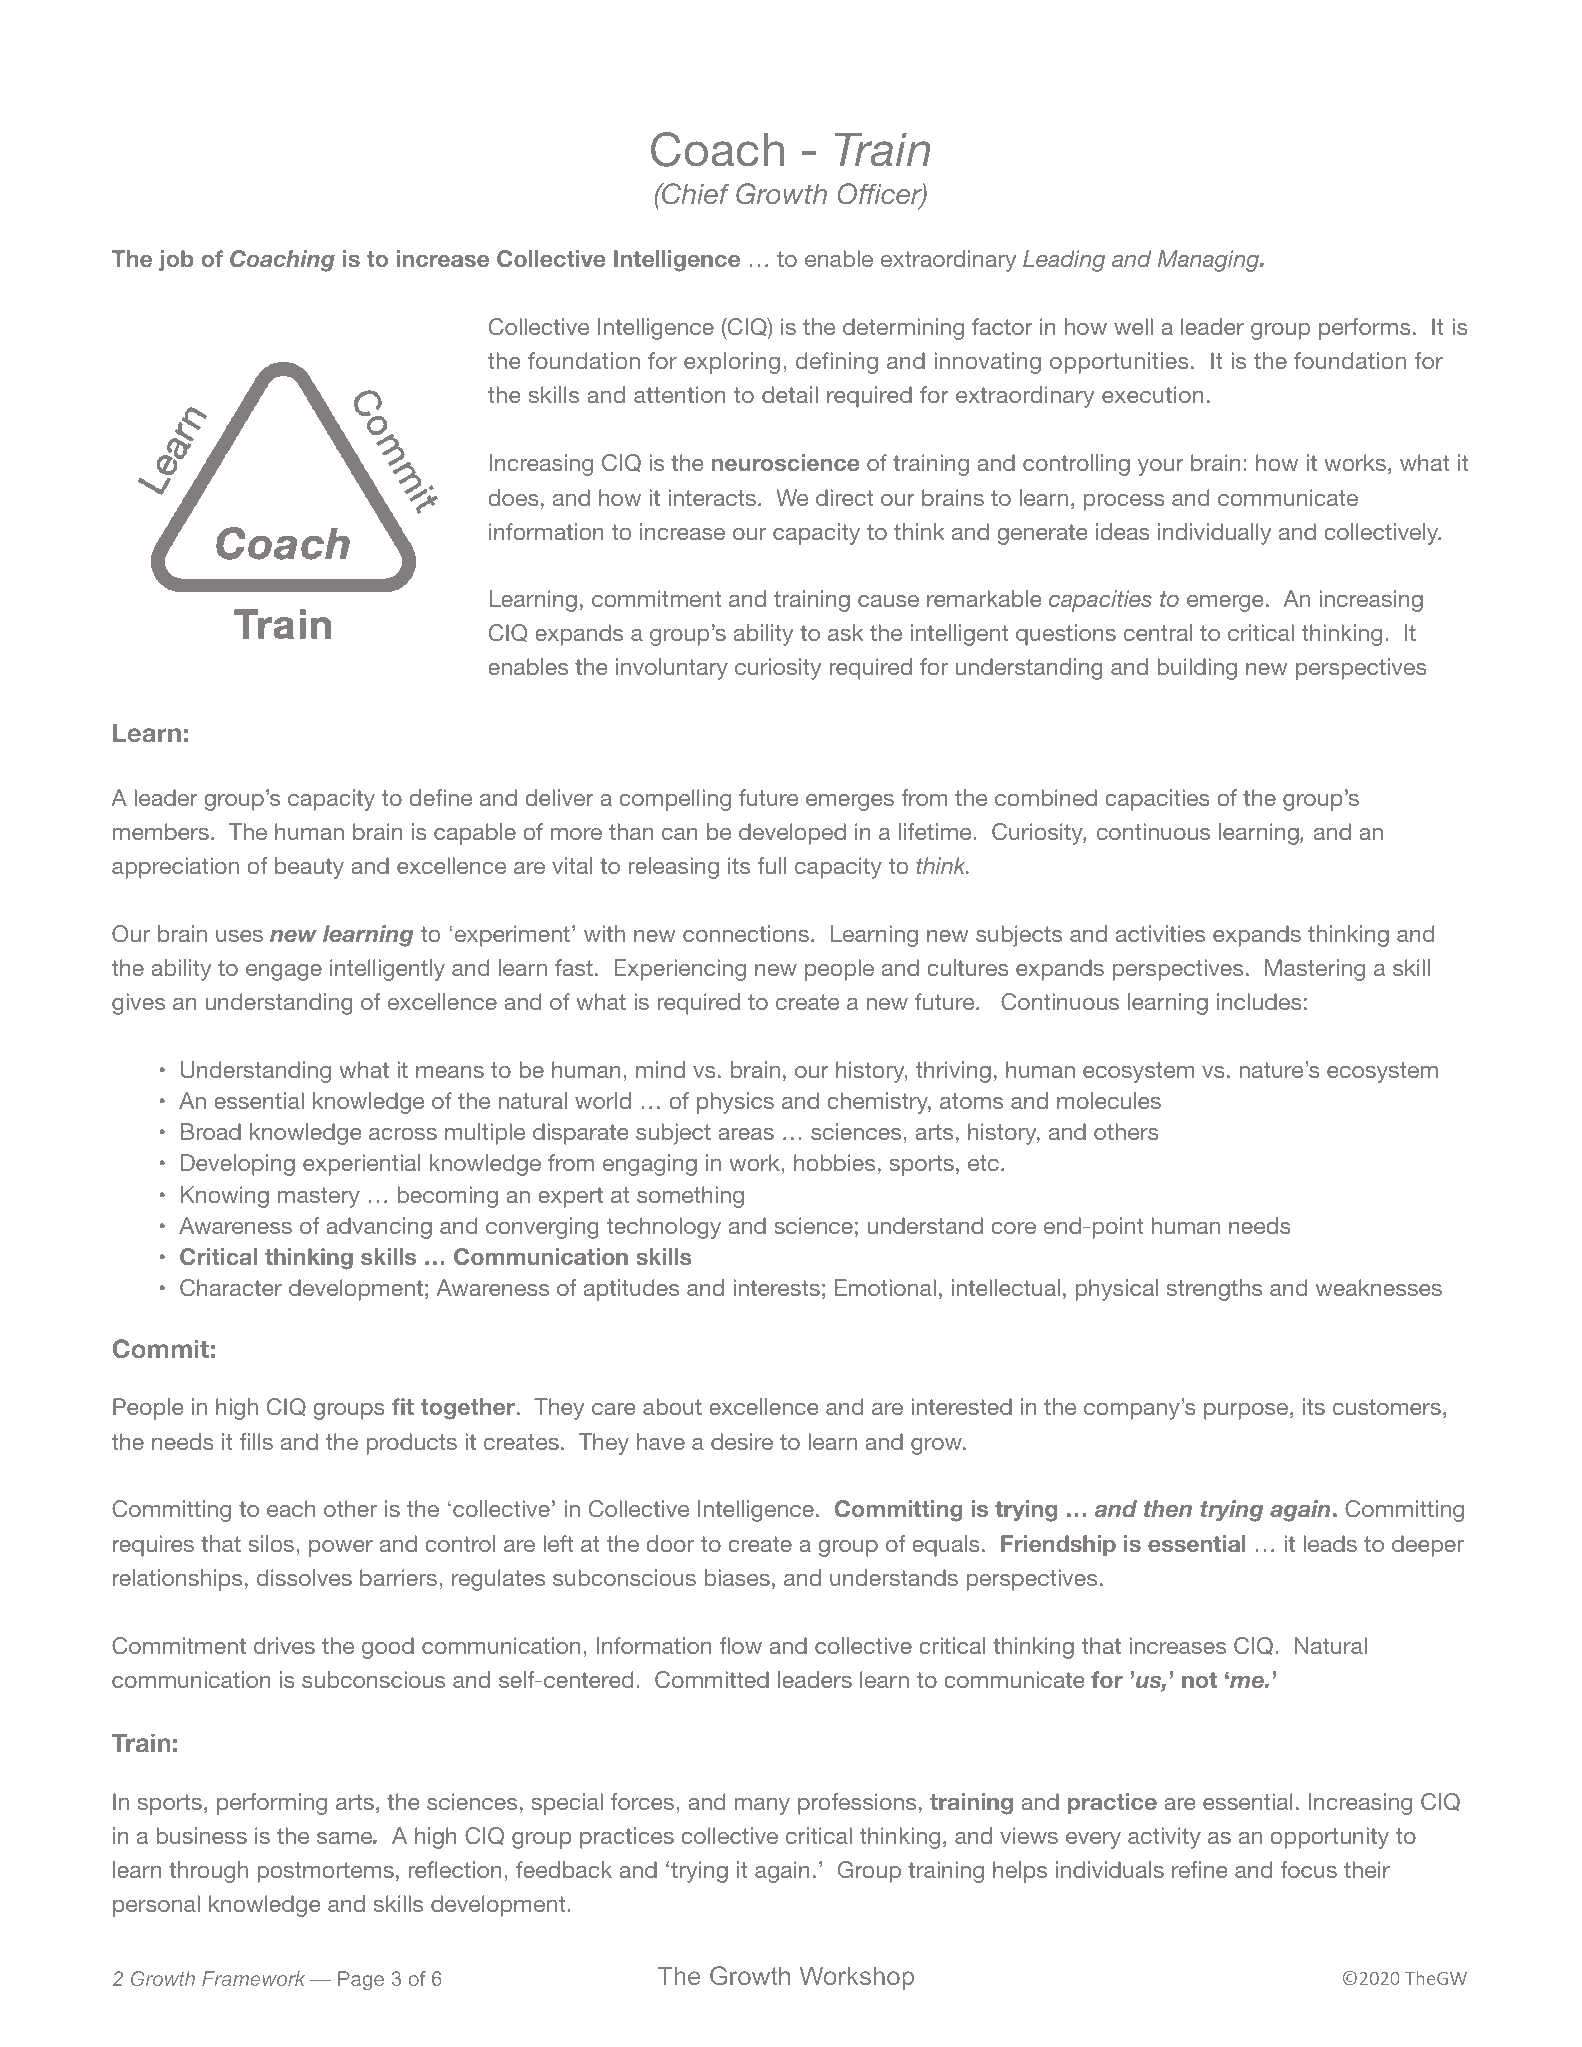 The height and width of the screenshot is (2047, 1582). I want to click on physics, so click(735, 1103).
